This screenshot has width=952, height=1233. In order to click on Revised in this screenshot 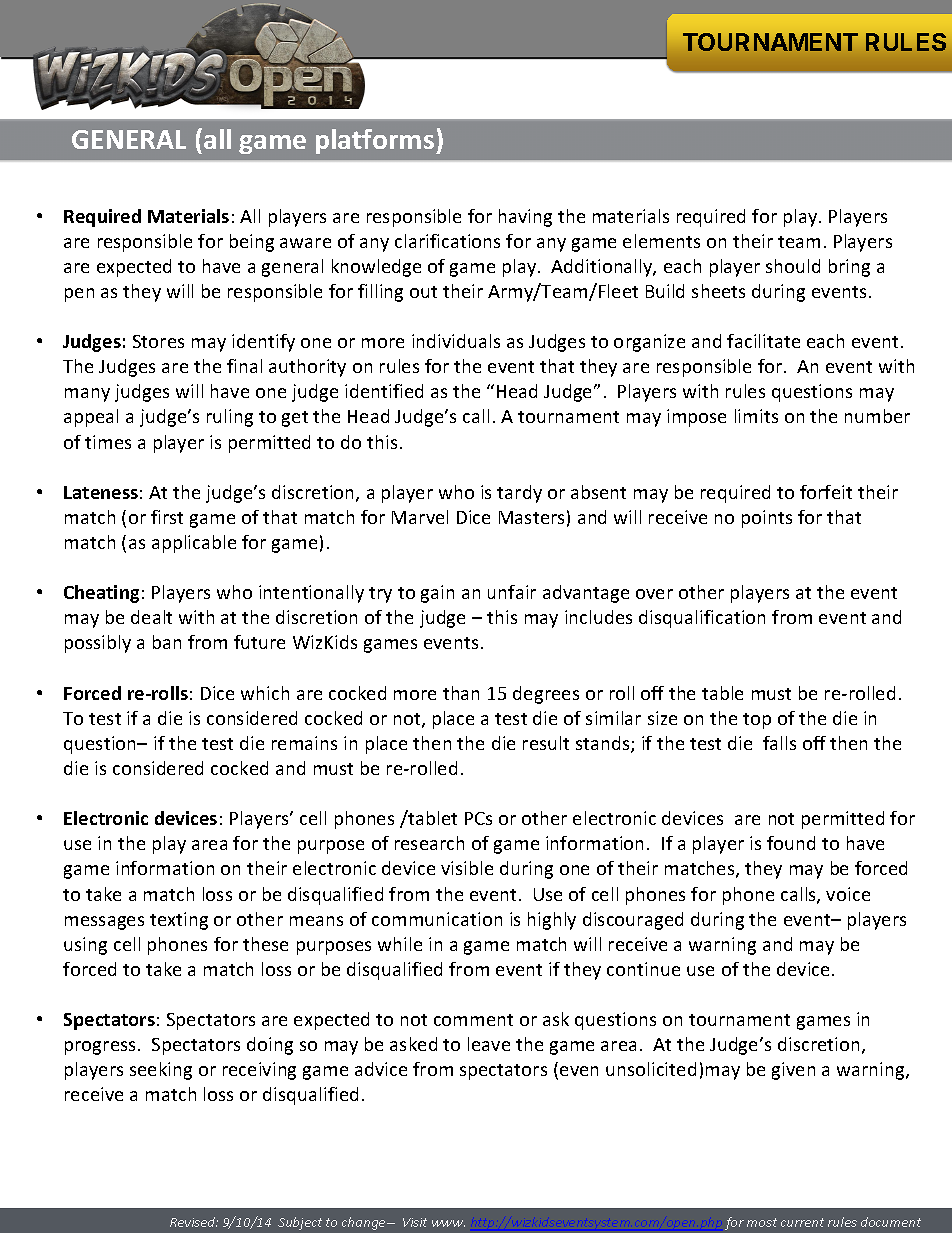, I will do `click(194, 1222)`.
